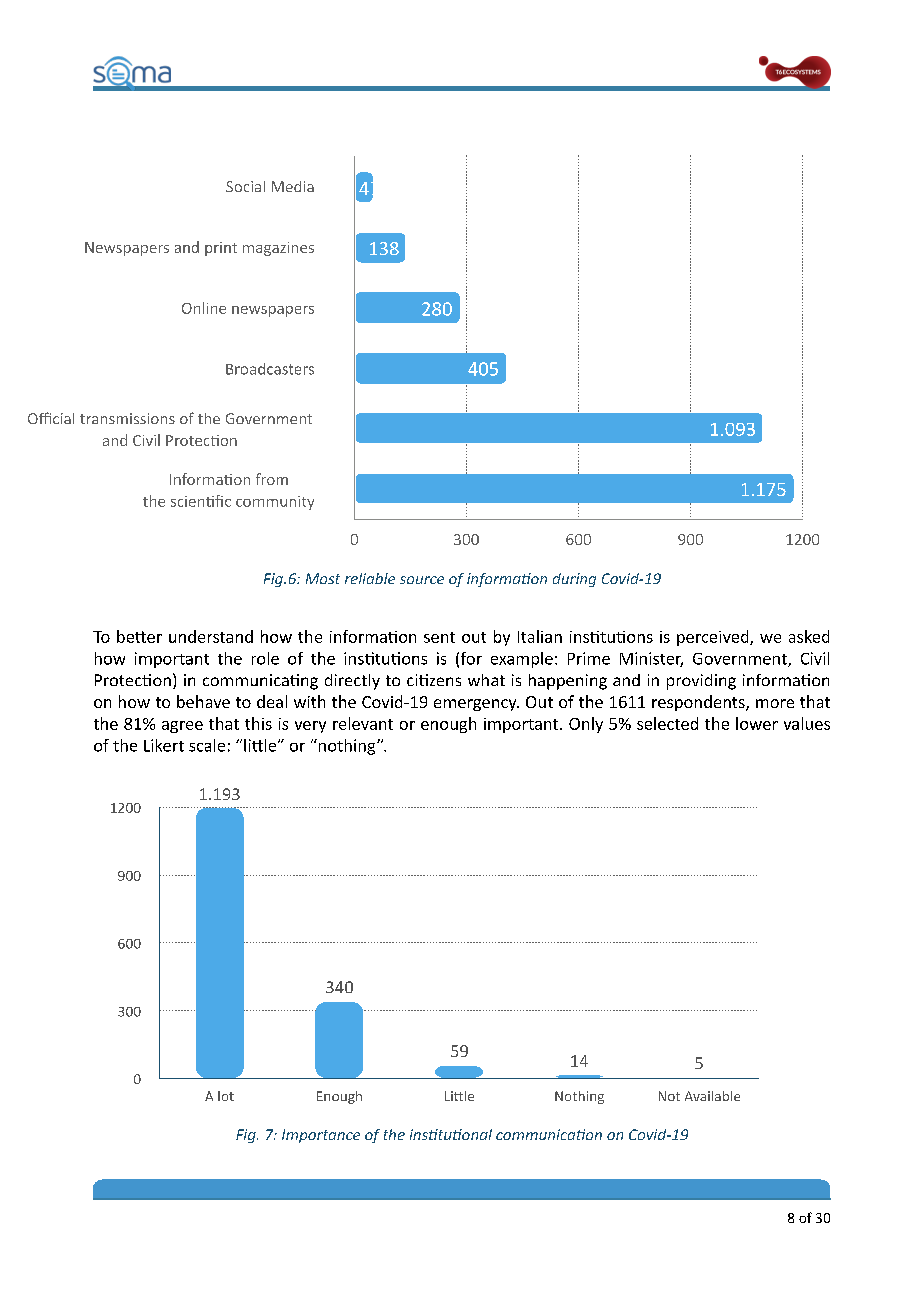 The height and width of the image is (1308, 924). Describe the element at coordinates (270, 369) in the image. I see `Broadcasters` at that location.
